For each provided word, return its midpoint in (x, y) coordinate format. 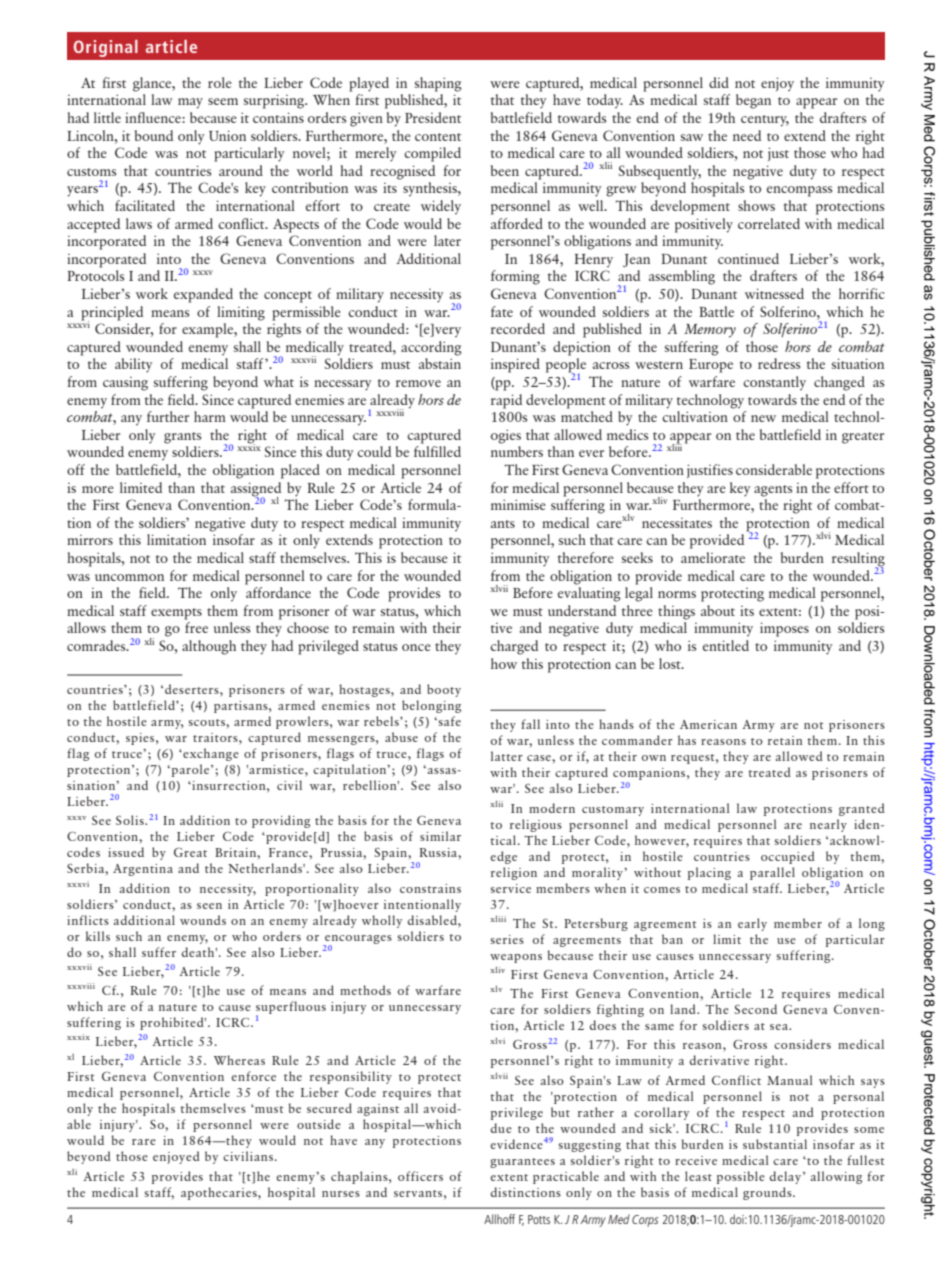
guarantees (522, 1163)
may (190, 103)
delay (787, 1177)
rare (144, 1142)
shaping (438, 84)
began (753, 101)
